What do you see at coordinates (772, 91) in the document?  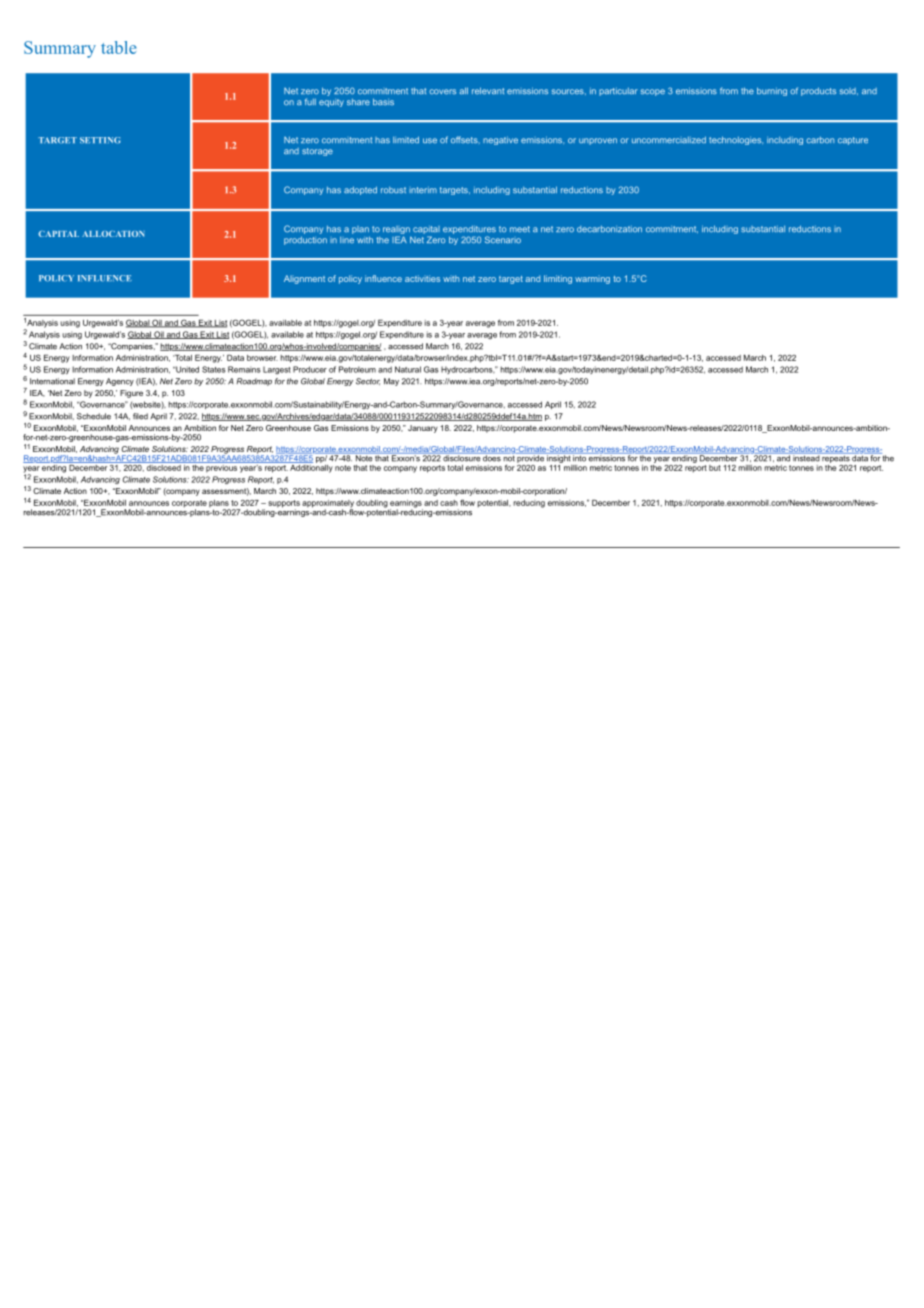 I see `burning` at bounding box center [772, 91].
